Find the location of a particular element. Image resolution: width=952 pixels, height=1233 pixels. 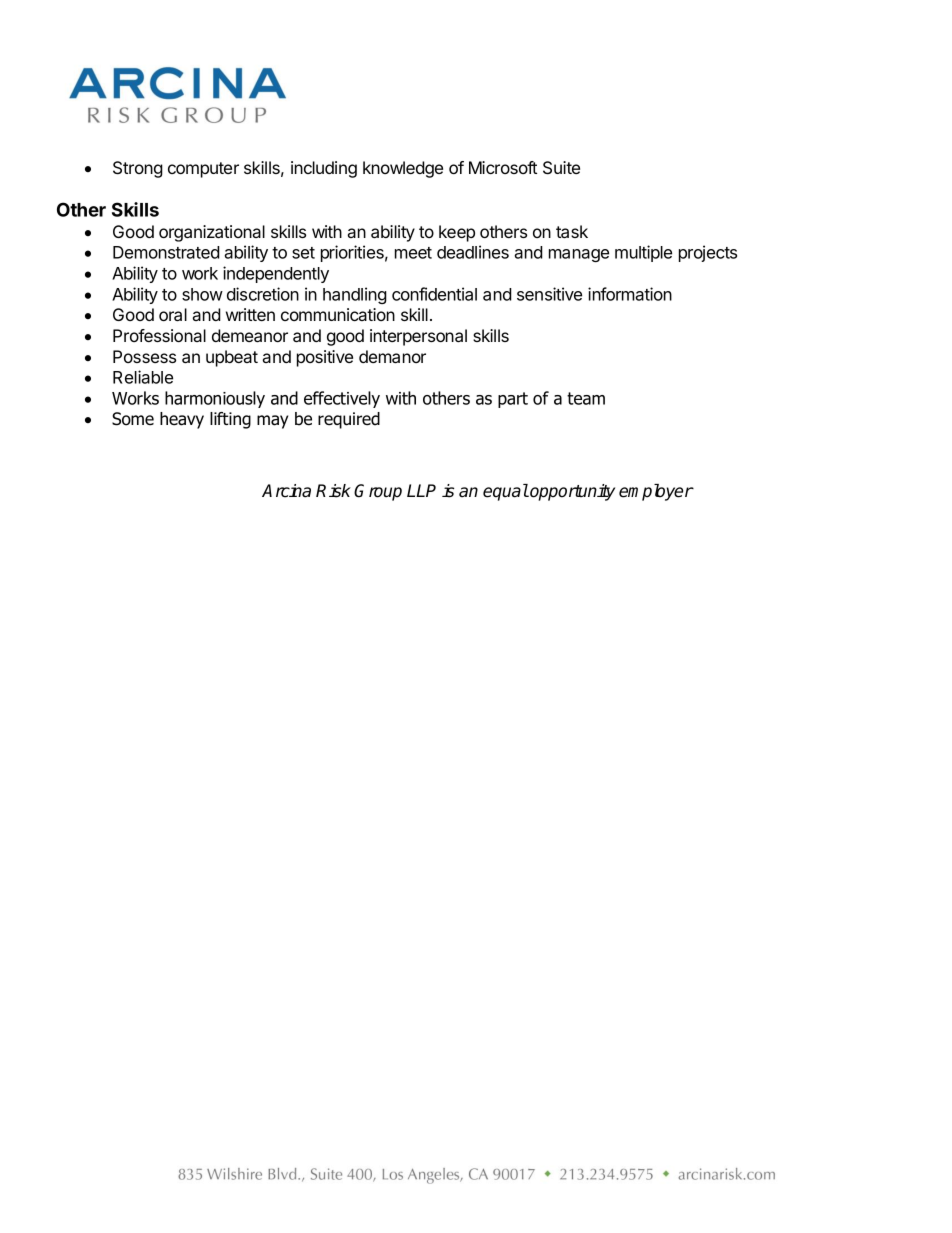

Risk is located at coordinates (333, 491).
